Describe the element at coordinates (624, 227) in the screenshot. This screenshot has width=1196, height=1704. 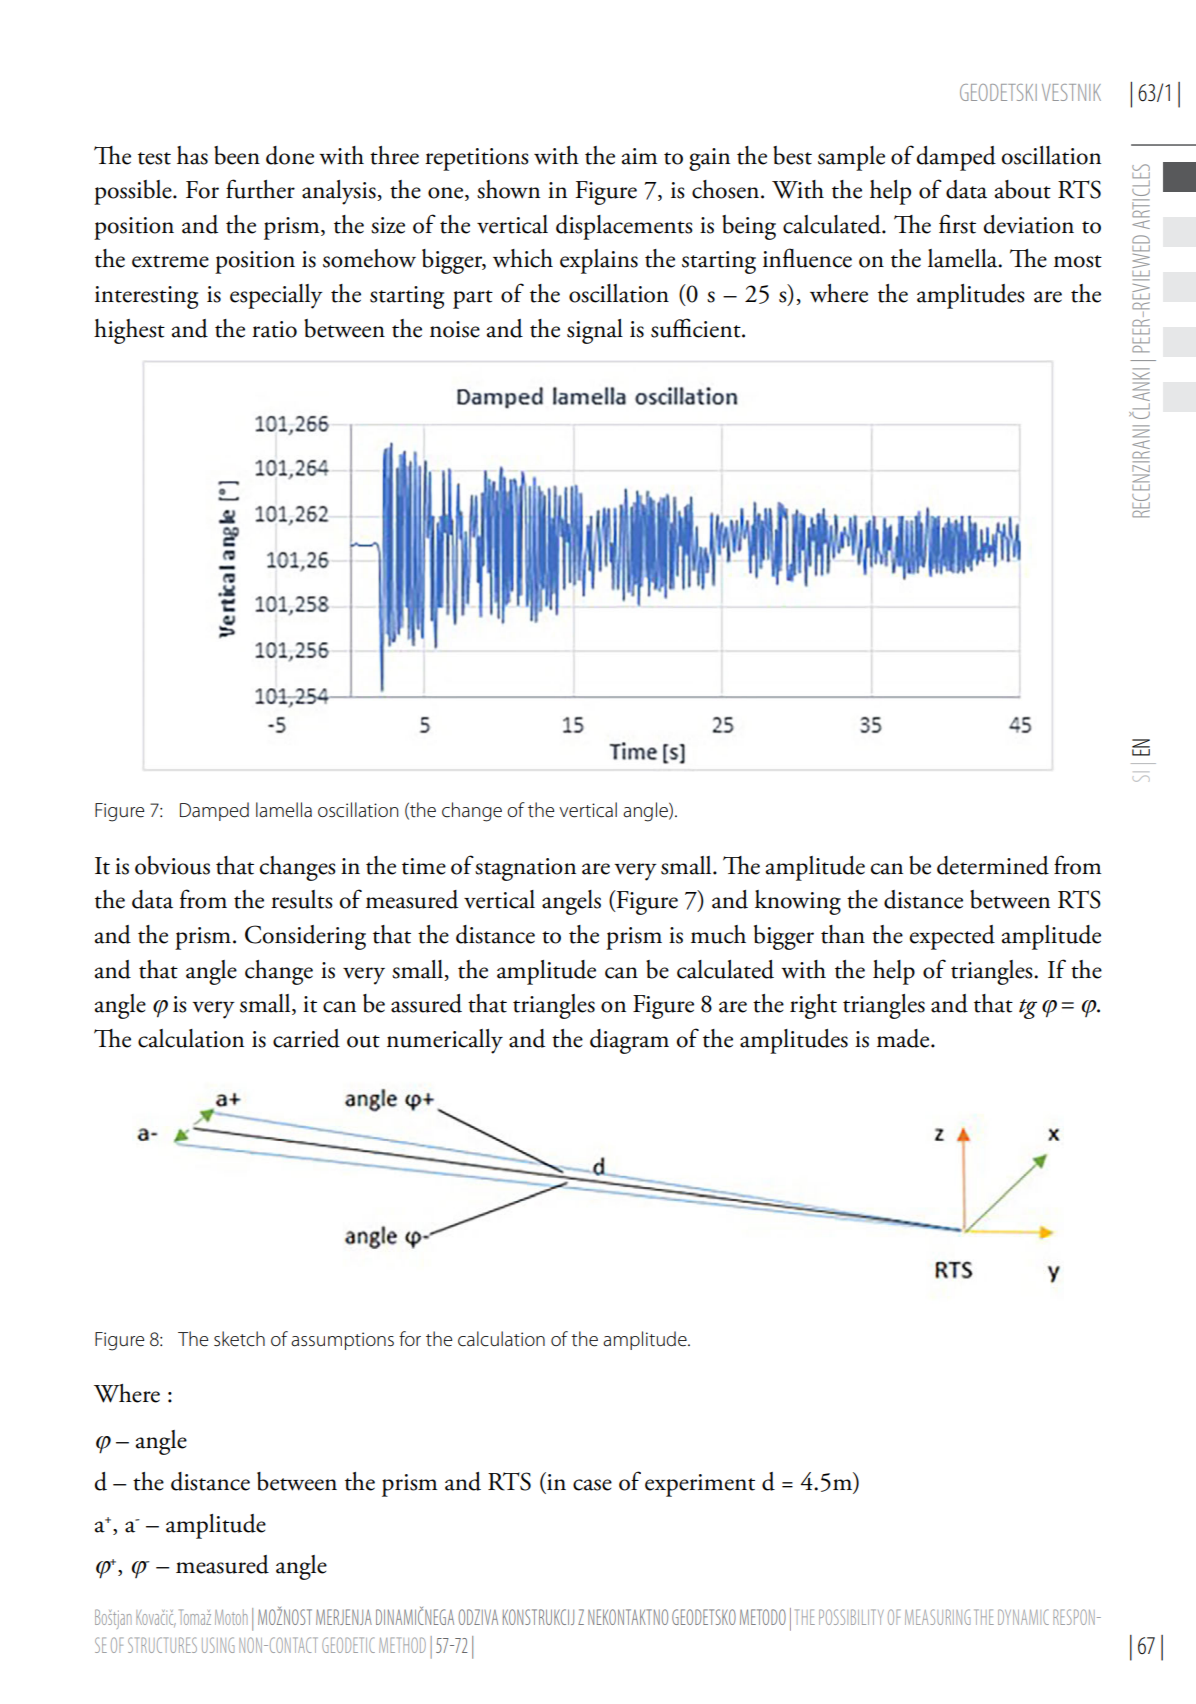
I see `displacements` at that location.
